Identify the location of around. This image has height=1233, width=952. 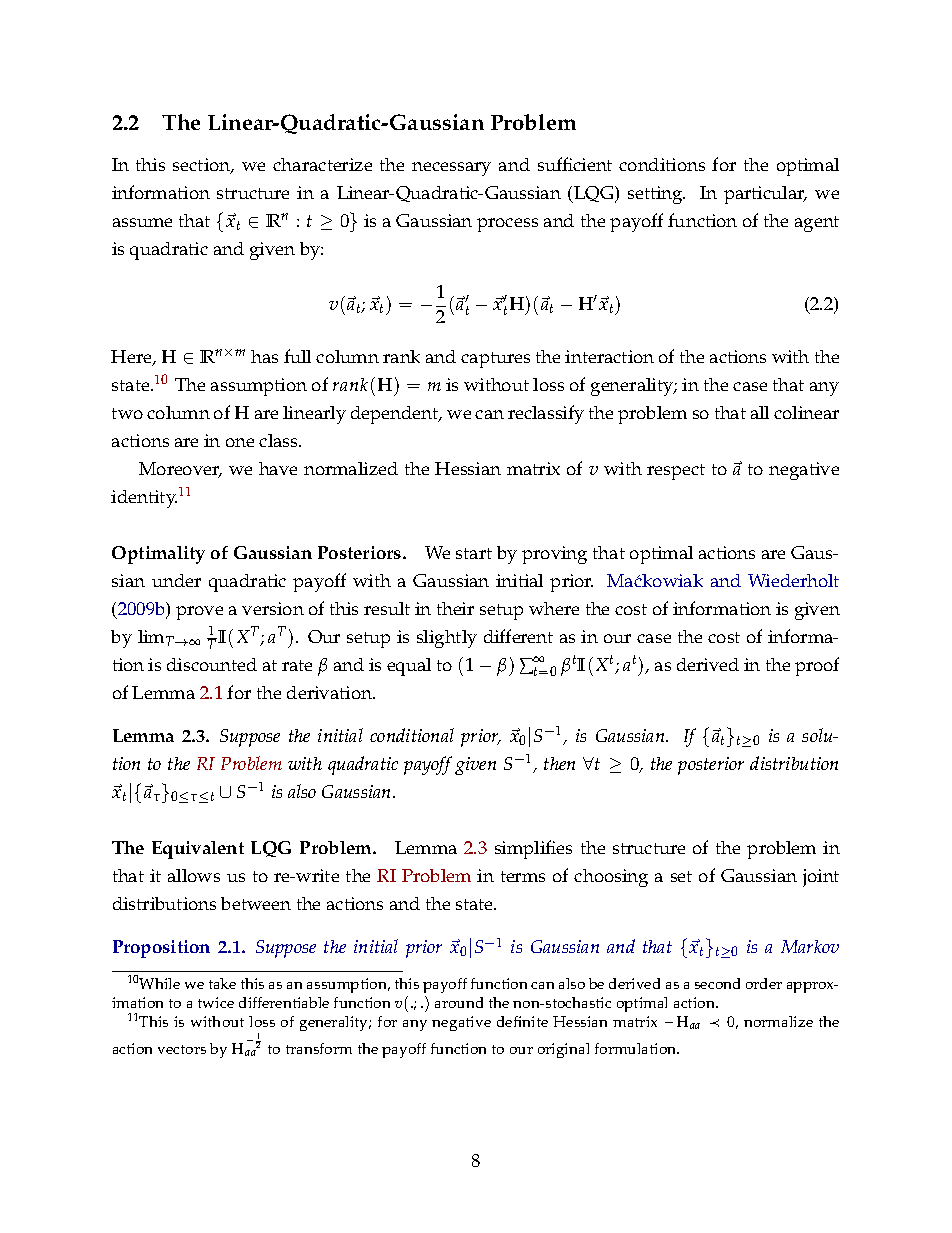
(459, 1002).
